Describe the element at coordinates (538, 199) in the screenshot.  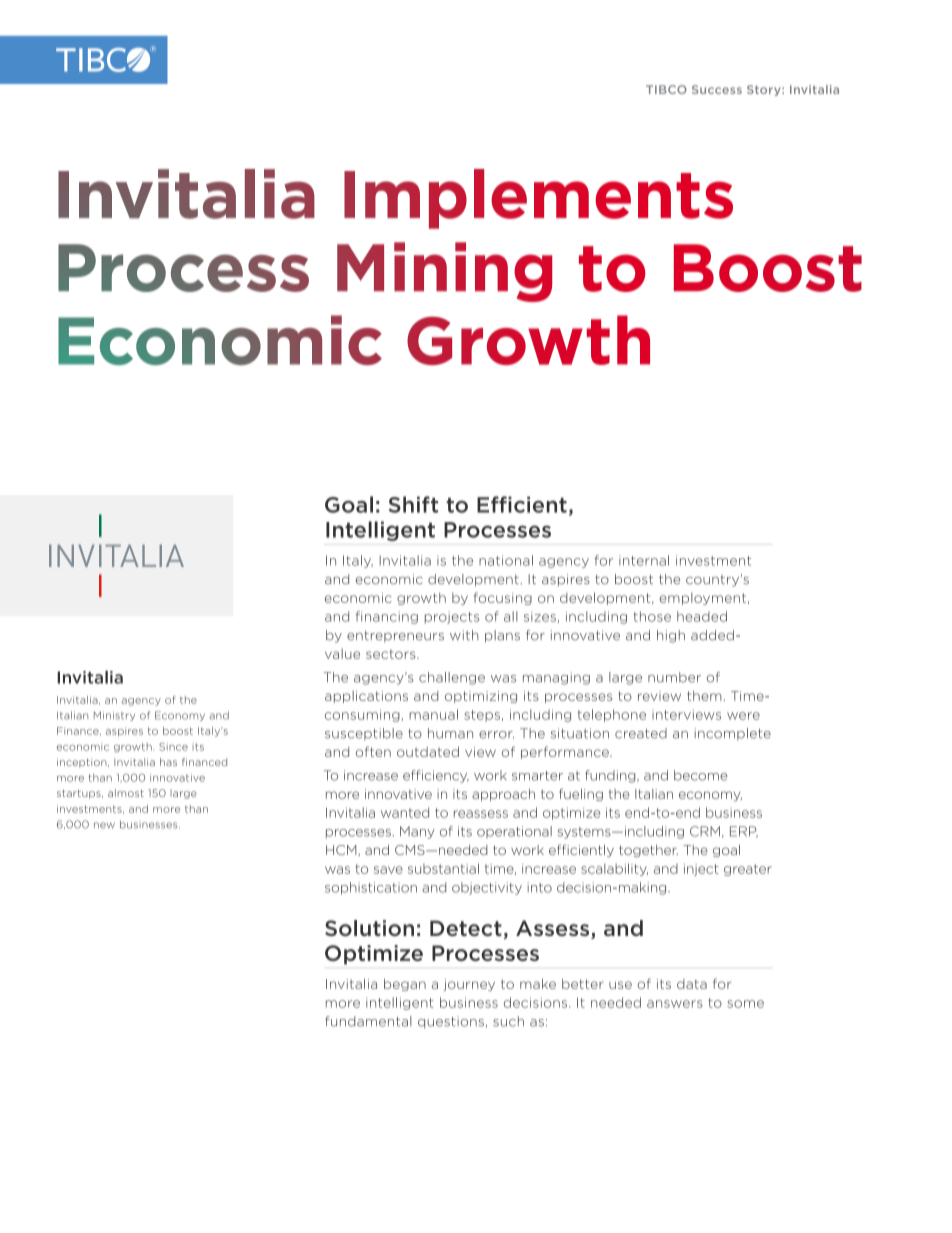
I see `Implements` at that location.
